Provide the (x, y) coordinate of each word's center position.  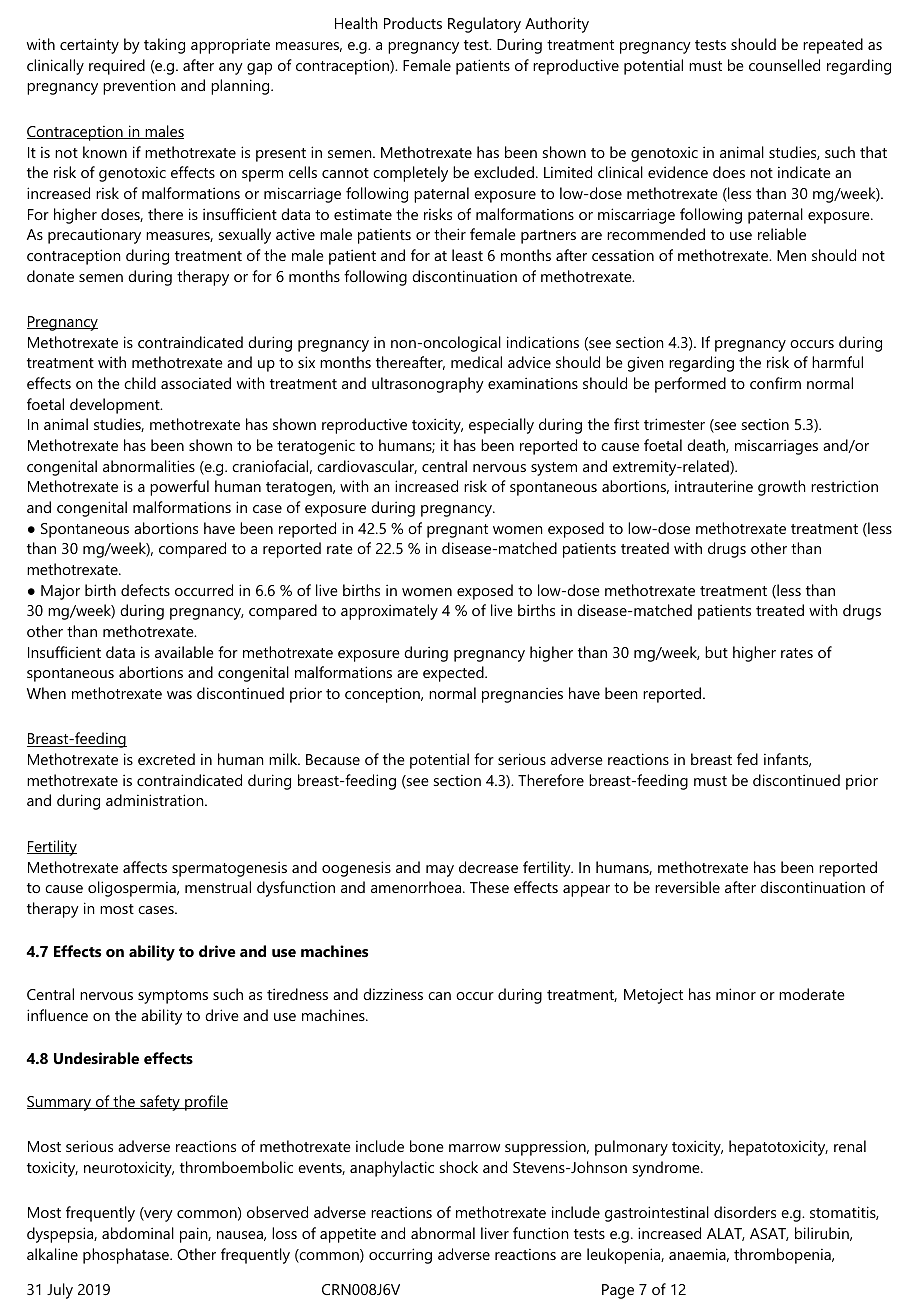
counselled (784, 65)
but (716, 652)
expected (454, 674)
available (184, 652)
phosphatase (127, 1256)
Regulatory (484, 25)
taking (164, 46)
